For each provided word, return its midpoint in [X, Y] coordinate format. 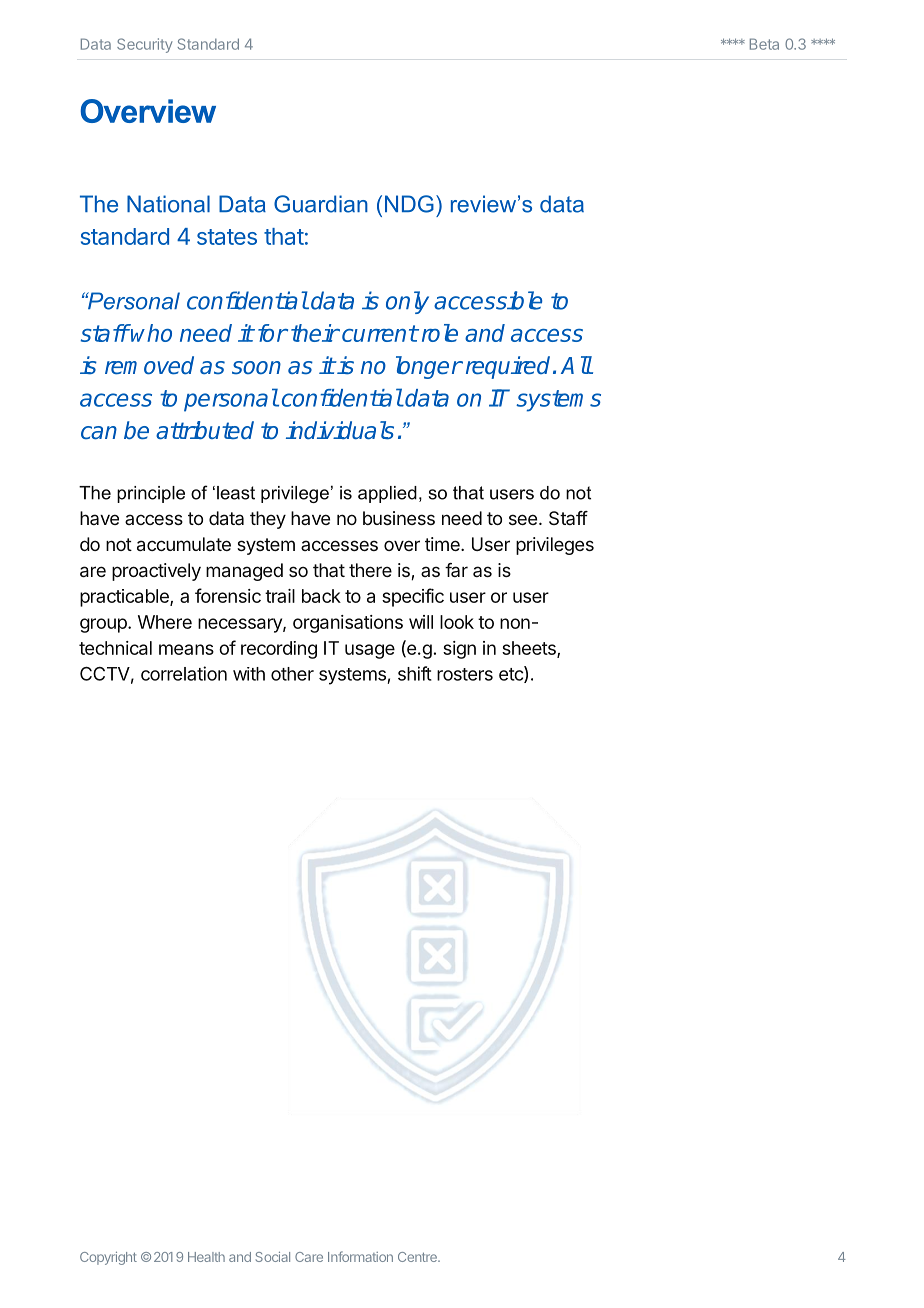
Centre [418, 1257]
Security [145, 45]
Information [360, 1256]
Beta [764, 44]
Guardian [321, 204]
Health [206, 1257]
